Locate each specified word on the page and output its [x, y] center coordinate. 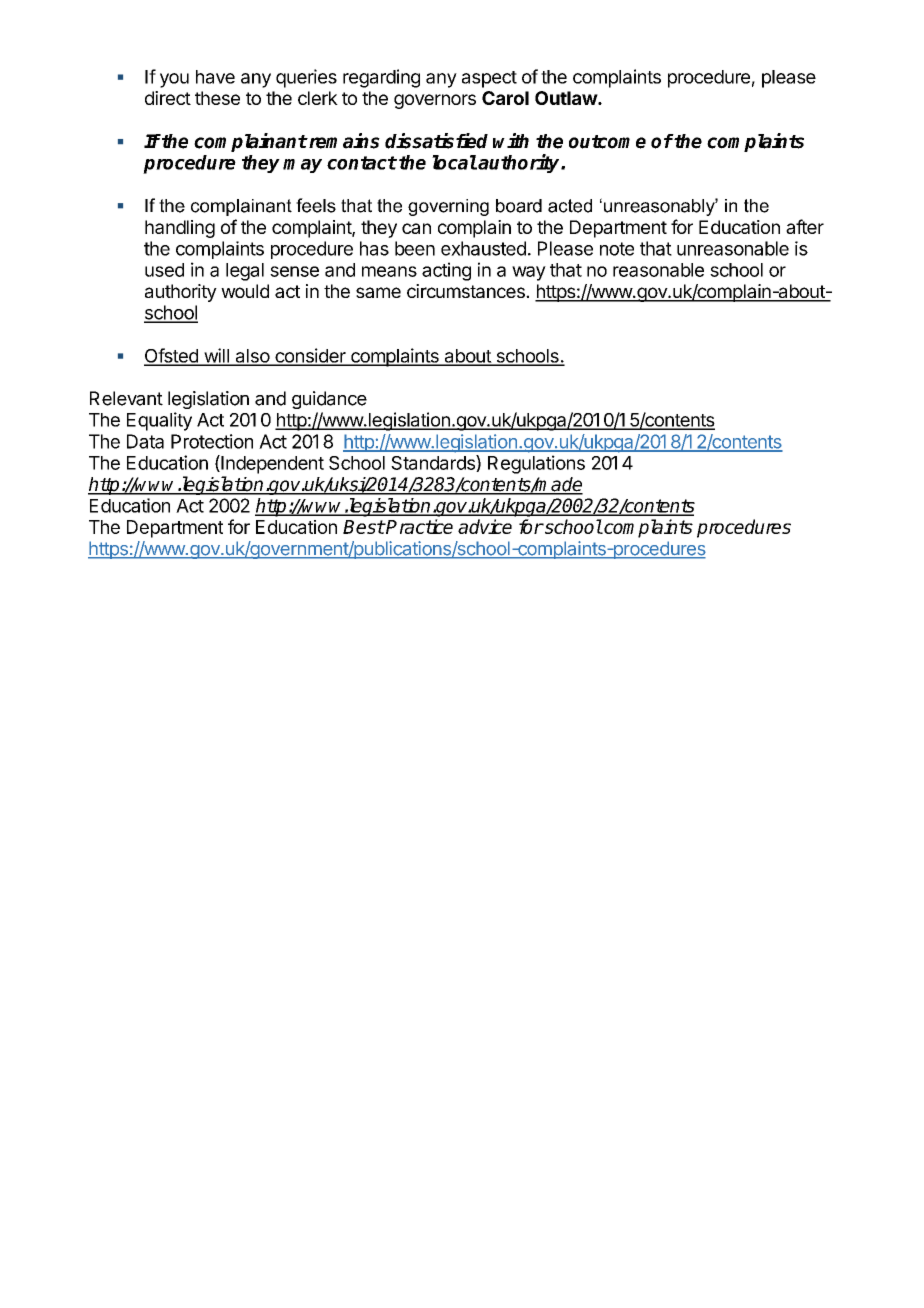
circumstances [467, 291]
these [217, 98]
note [617, 249]
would [245, 291]
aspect [489, 79]
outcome [607, 142]
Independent [271, 464]
